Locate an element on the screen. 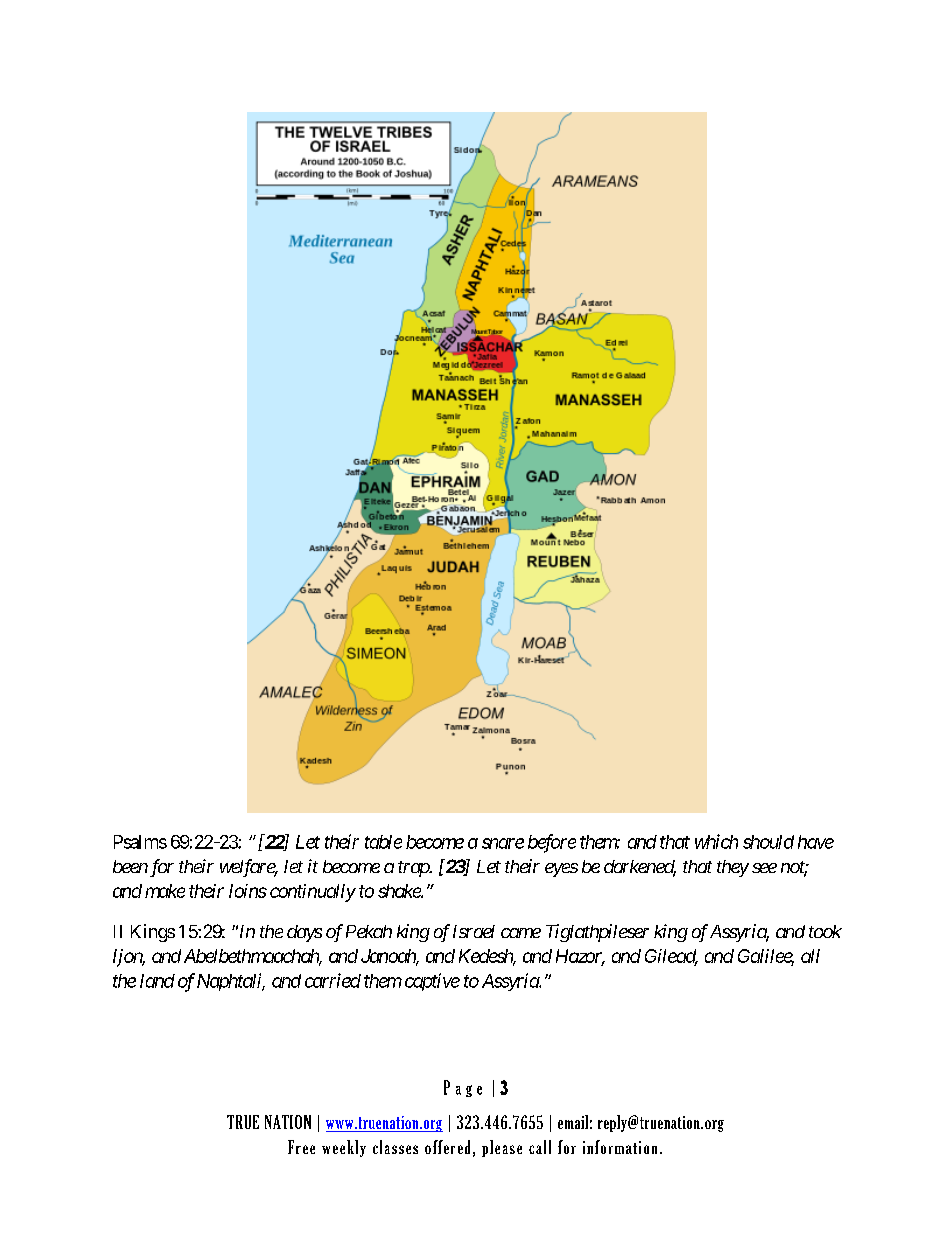 The height and width of the screenshot is (1233, 952). captive is located at coordinates (432, 982).
